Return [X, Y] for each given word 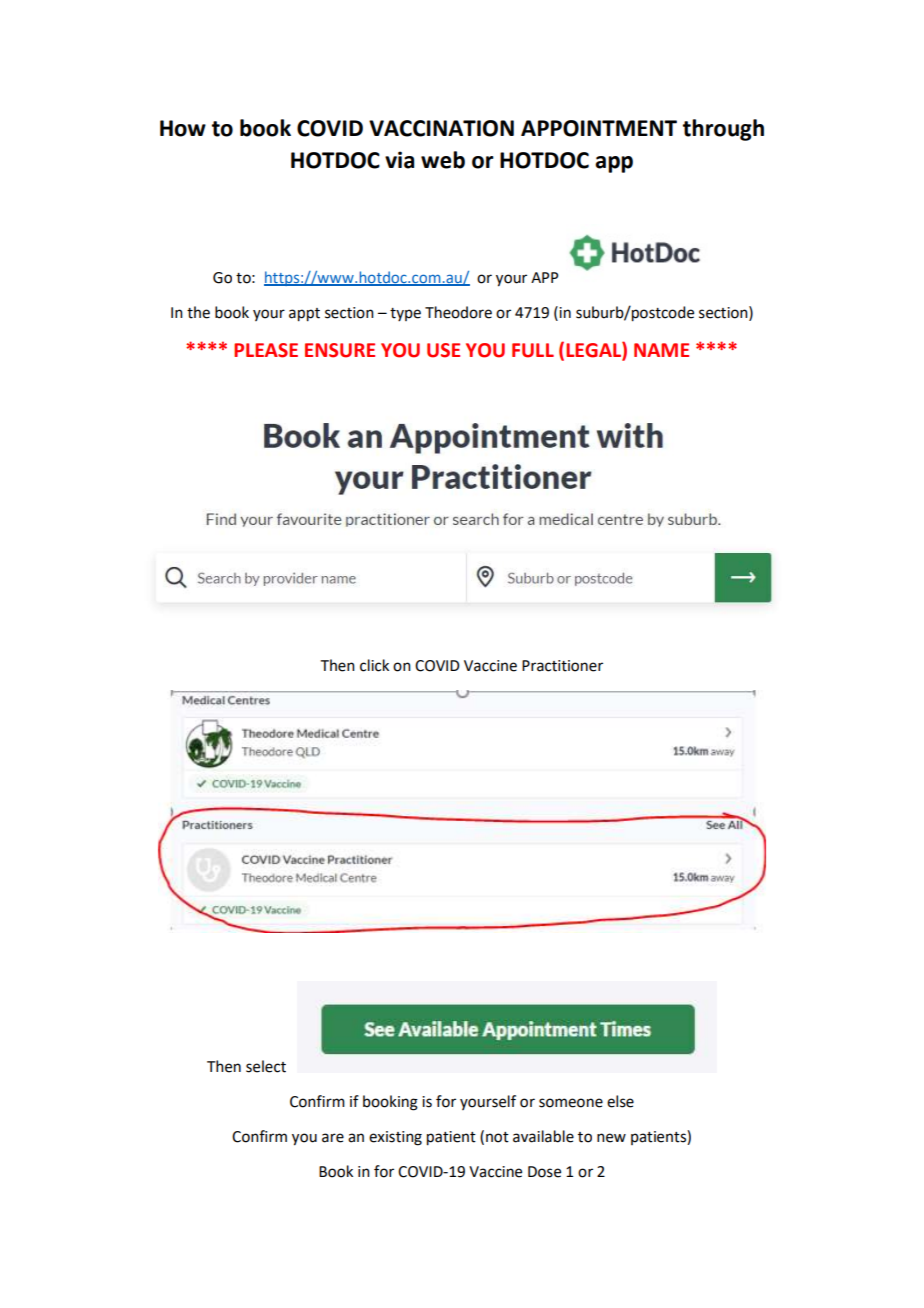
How [183, 128]
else [620, 1101]
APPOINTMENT [599, 128]
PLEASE [266, 350]
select [266, 1066]
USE [443, 350]
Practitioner [562, 666]
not [497, 1137]
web [443, 160]
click [374, 665]
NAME [661, 350]
